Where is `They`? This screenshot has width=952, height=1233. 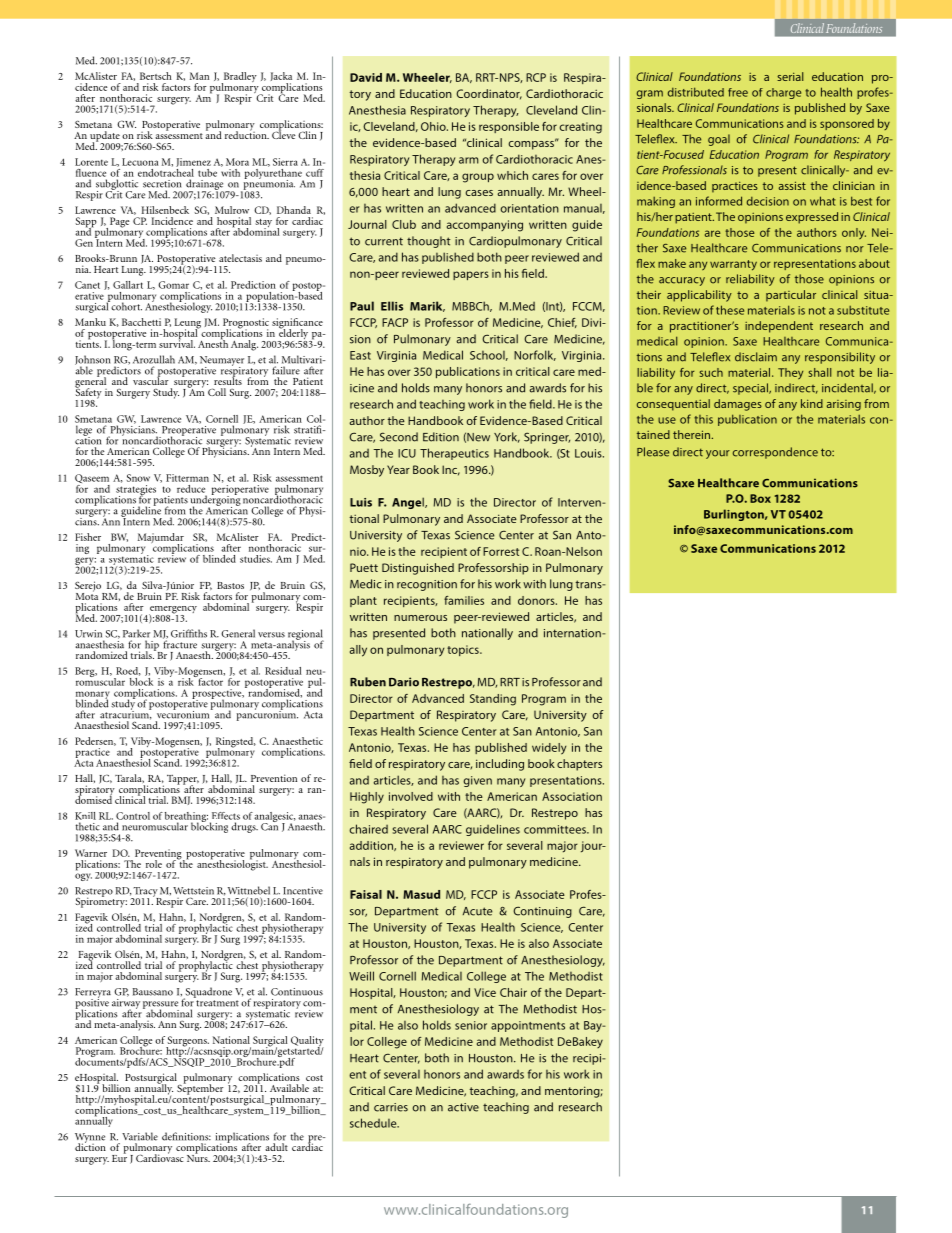 They is located at coordinates (790, 373).
